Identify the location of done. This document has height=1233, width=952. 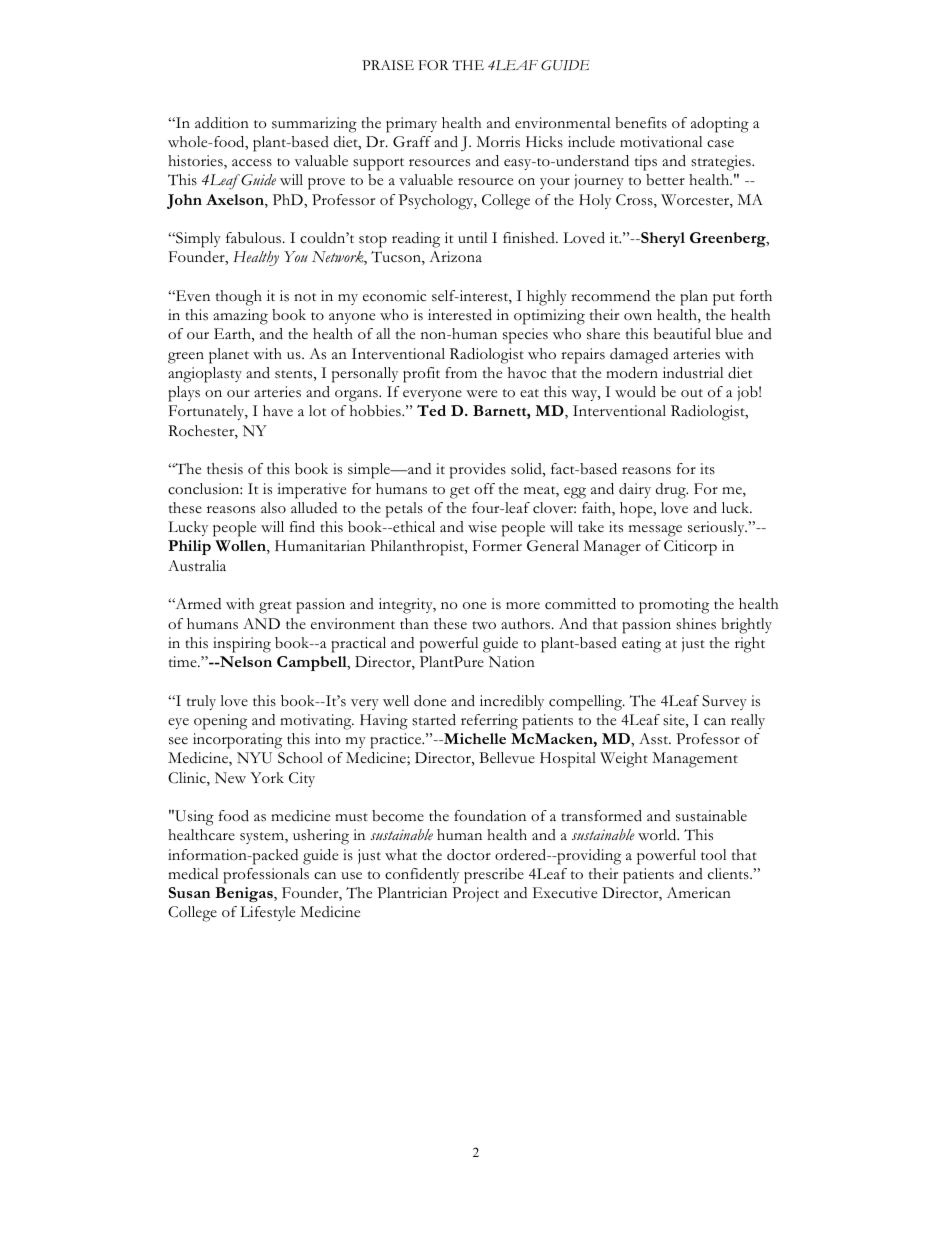
(430, 701).
